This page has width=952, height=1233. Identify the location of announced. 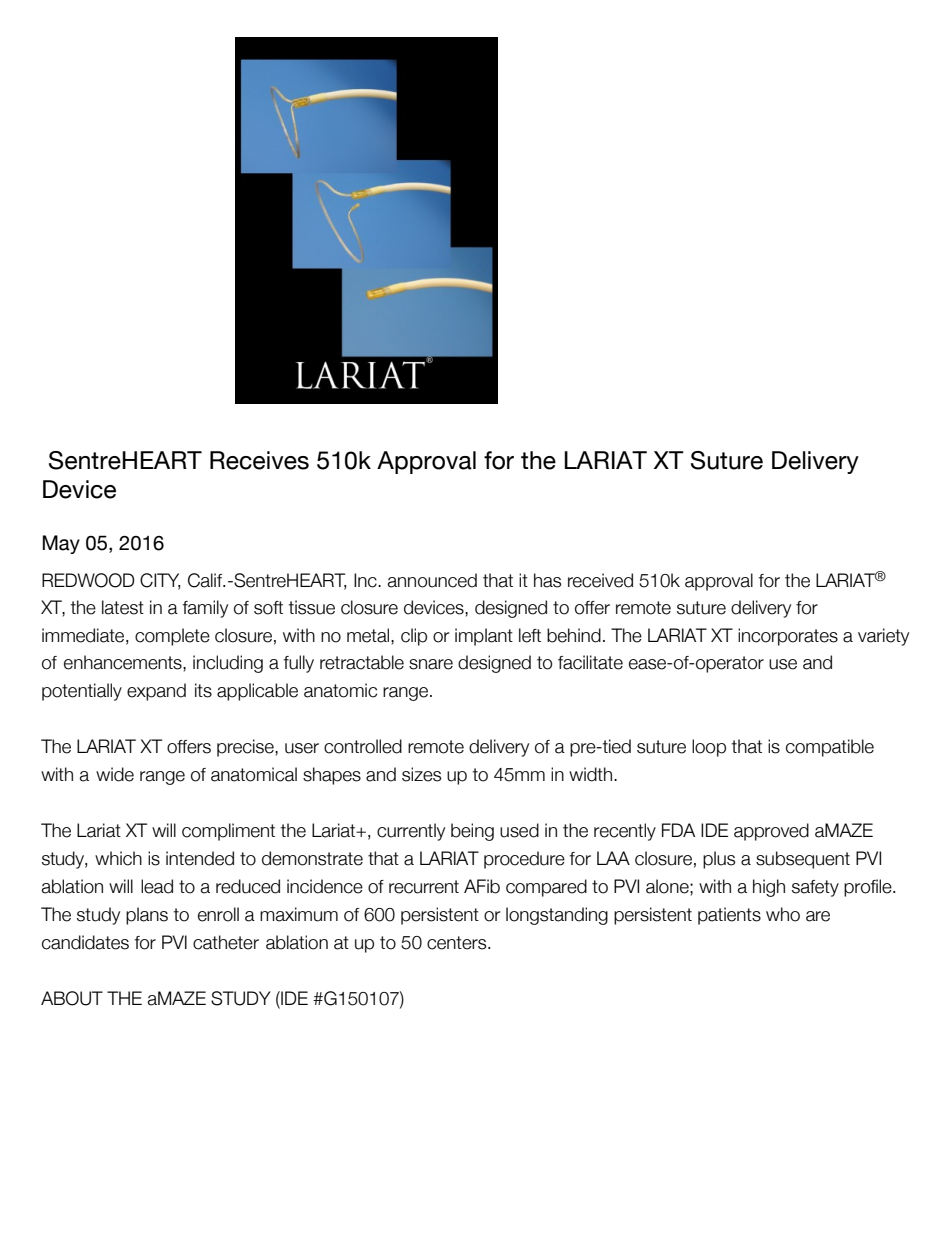
(432, 580).
